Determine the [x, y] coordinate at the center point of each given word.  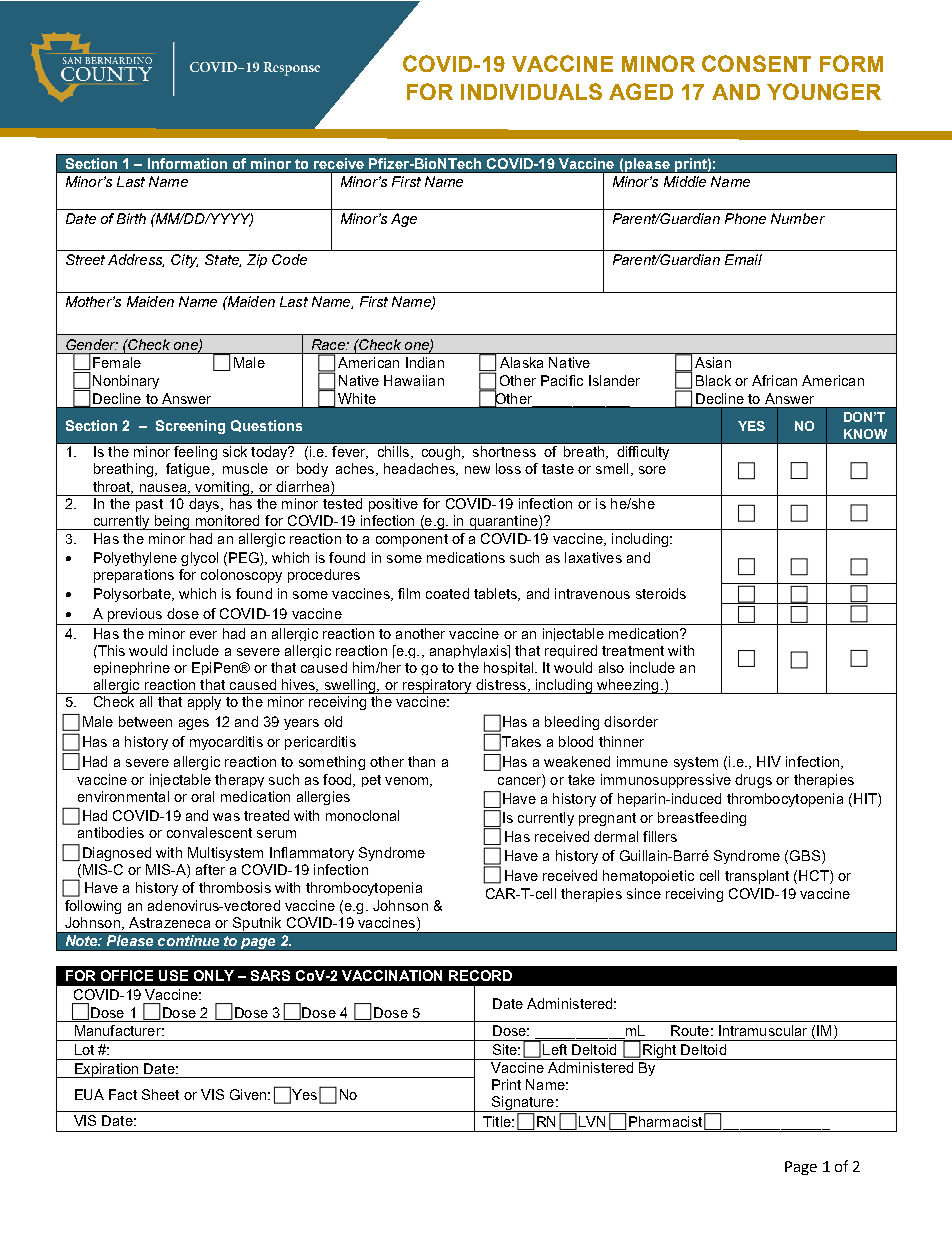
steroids [661, 593]
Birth [131, 218]
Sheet [160, 1094]
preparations [134, 576]
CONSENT [756, 63]
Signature [523, 1104]
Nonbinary [126, 382]
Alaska [521, 362]
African [774, 380]
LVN [592, 1121]
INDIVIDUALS [531, 91]
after [210, 869]
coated [447, 593]
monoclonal [362, 815]
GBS [805, 855]
